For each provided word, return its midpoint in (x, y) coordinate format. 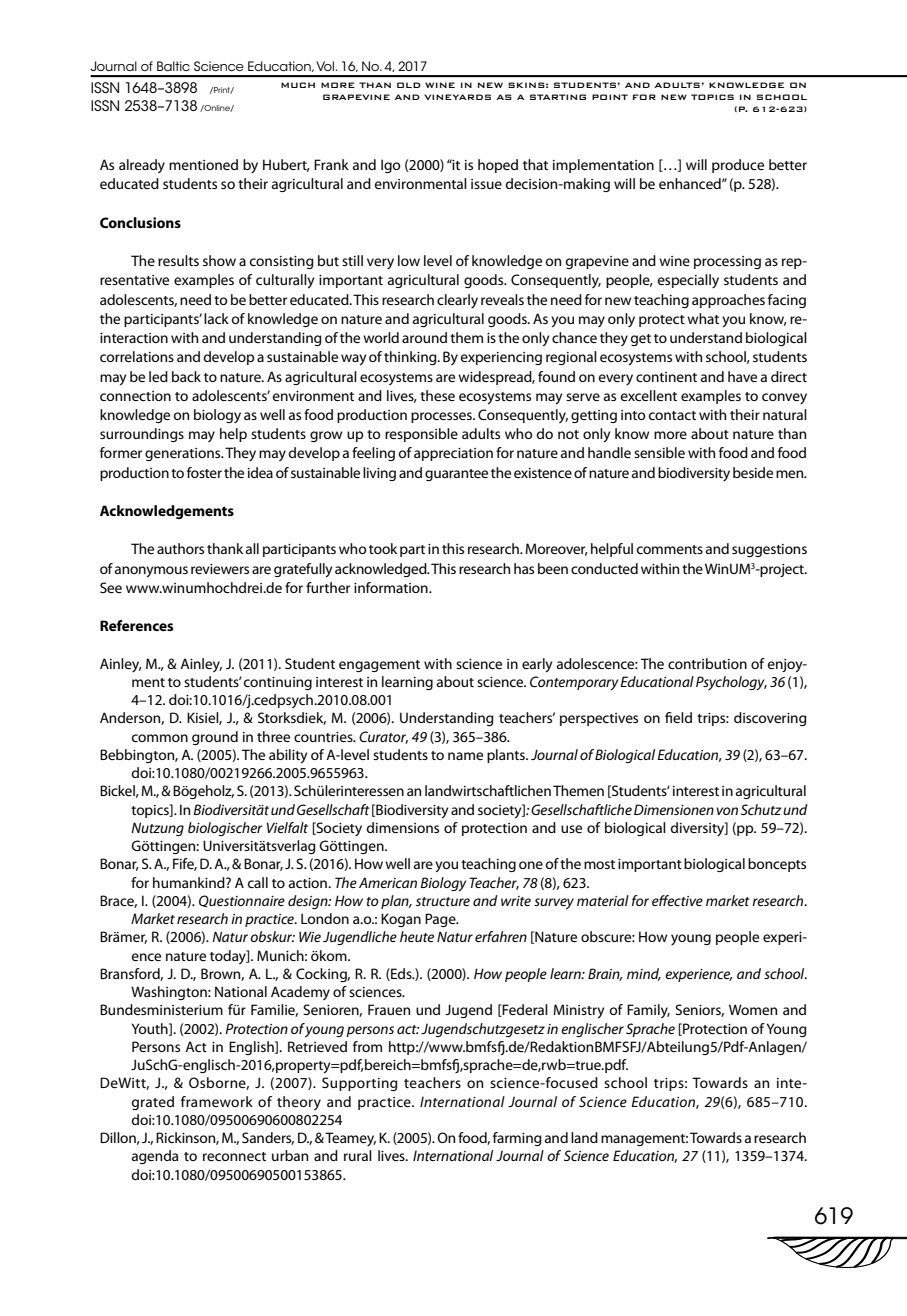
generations (184, 454)
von (727, 811)
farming (517, 1139)
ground (215, 738)
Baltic (173, 66)
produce (738, 166)
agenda (155, 1157)
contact (672, 415)
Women (753, 1009)
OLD (409, 85)
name (465, 756)
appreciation (453, 454)
